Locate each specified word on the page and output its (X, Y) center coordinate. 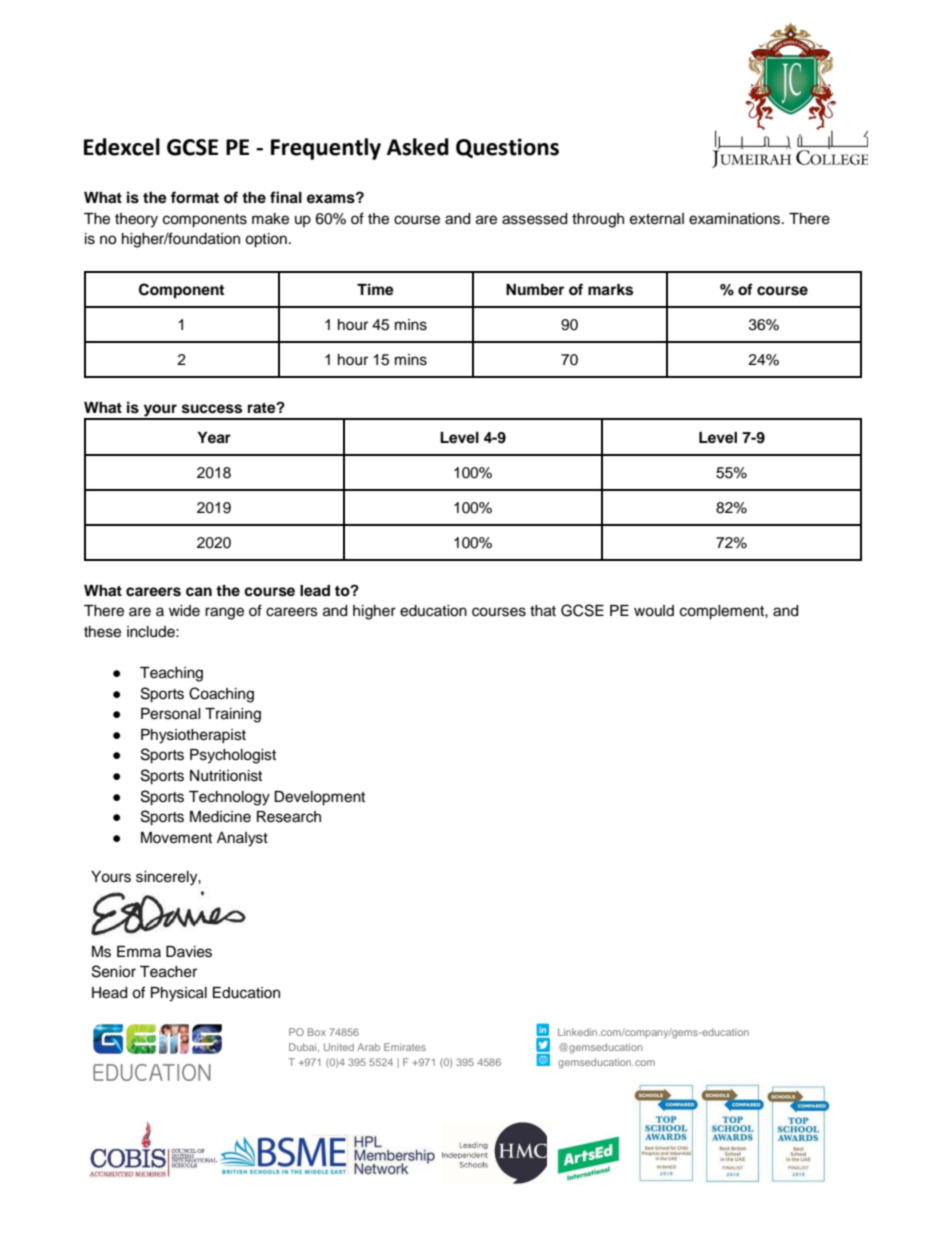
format (195, 197)
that (543, 611)
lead (315, 591)
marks (610, 290)
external (657, 219)
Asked (418, 147)
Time (375, 289)
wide (184, 611)
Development (319, 798)
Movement (176, 838)
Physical (179, 994)
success (212, 409)
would (654, 611)
